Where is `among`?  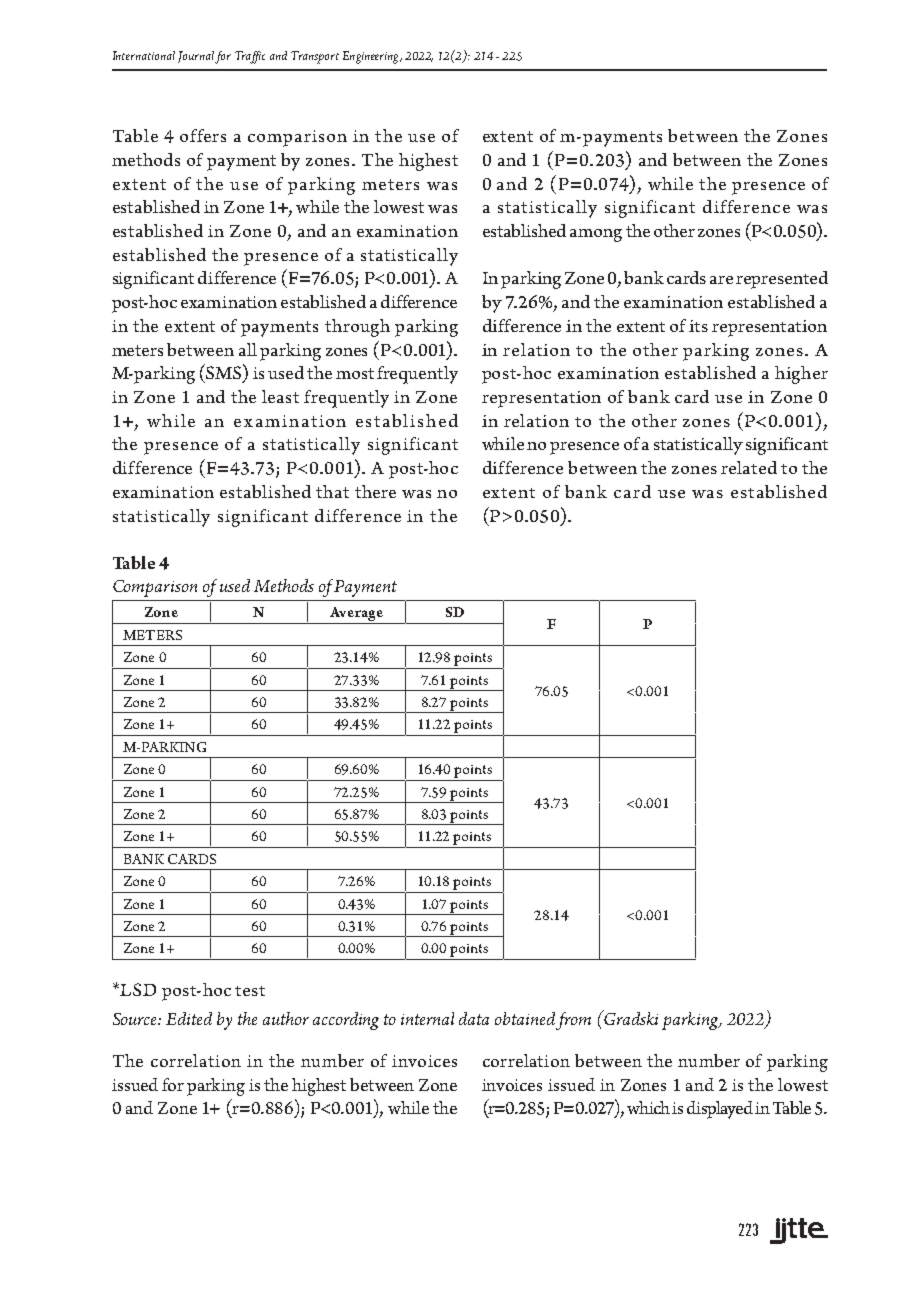 among is located at coordinates (596, 235).
